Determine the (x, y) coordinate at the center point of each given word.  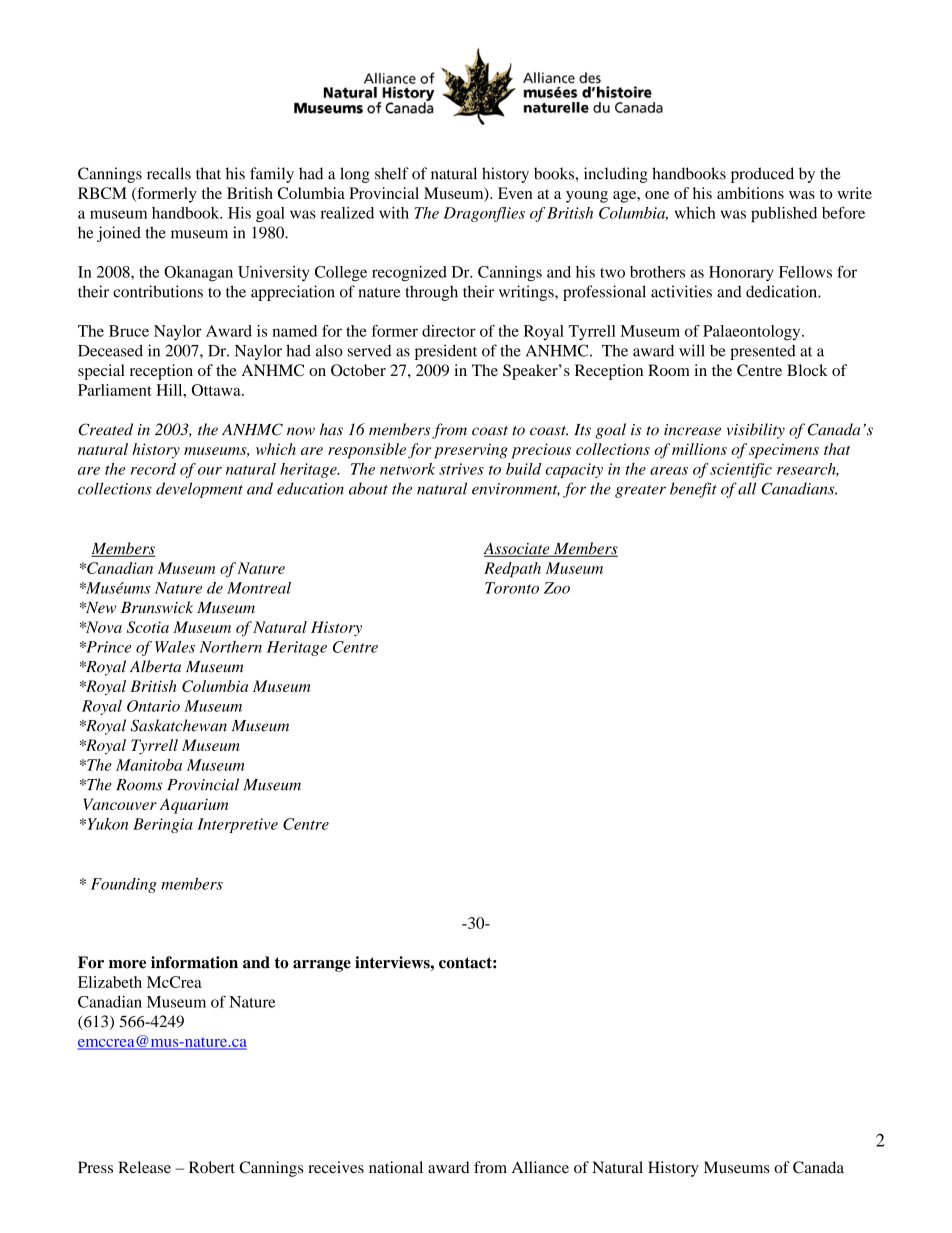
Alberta (155, 666)
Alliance (540, 1167)
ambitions (750, 193)
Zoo (557, 588)
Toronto (512, 588)
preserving (471, 451)
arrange (322, 966)
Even (515, 193)
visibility (756, 431)
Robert (212, 1167)
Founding (124, 885)
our (210, 471)
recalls (169, 173)
